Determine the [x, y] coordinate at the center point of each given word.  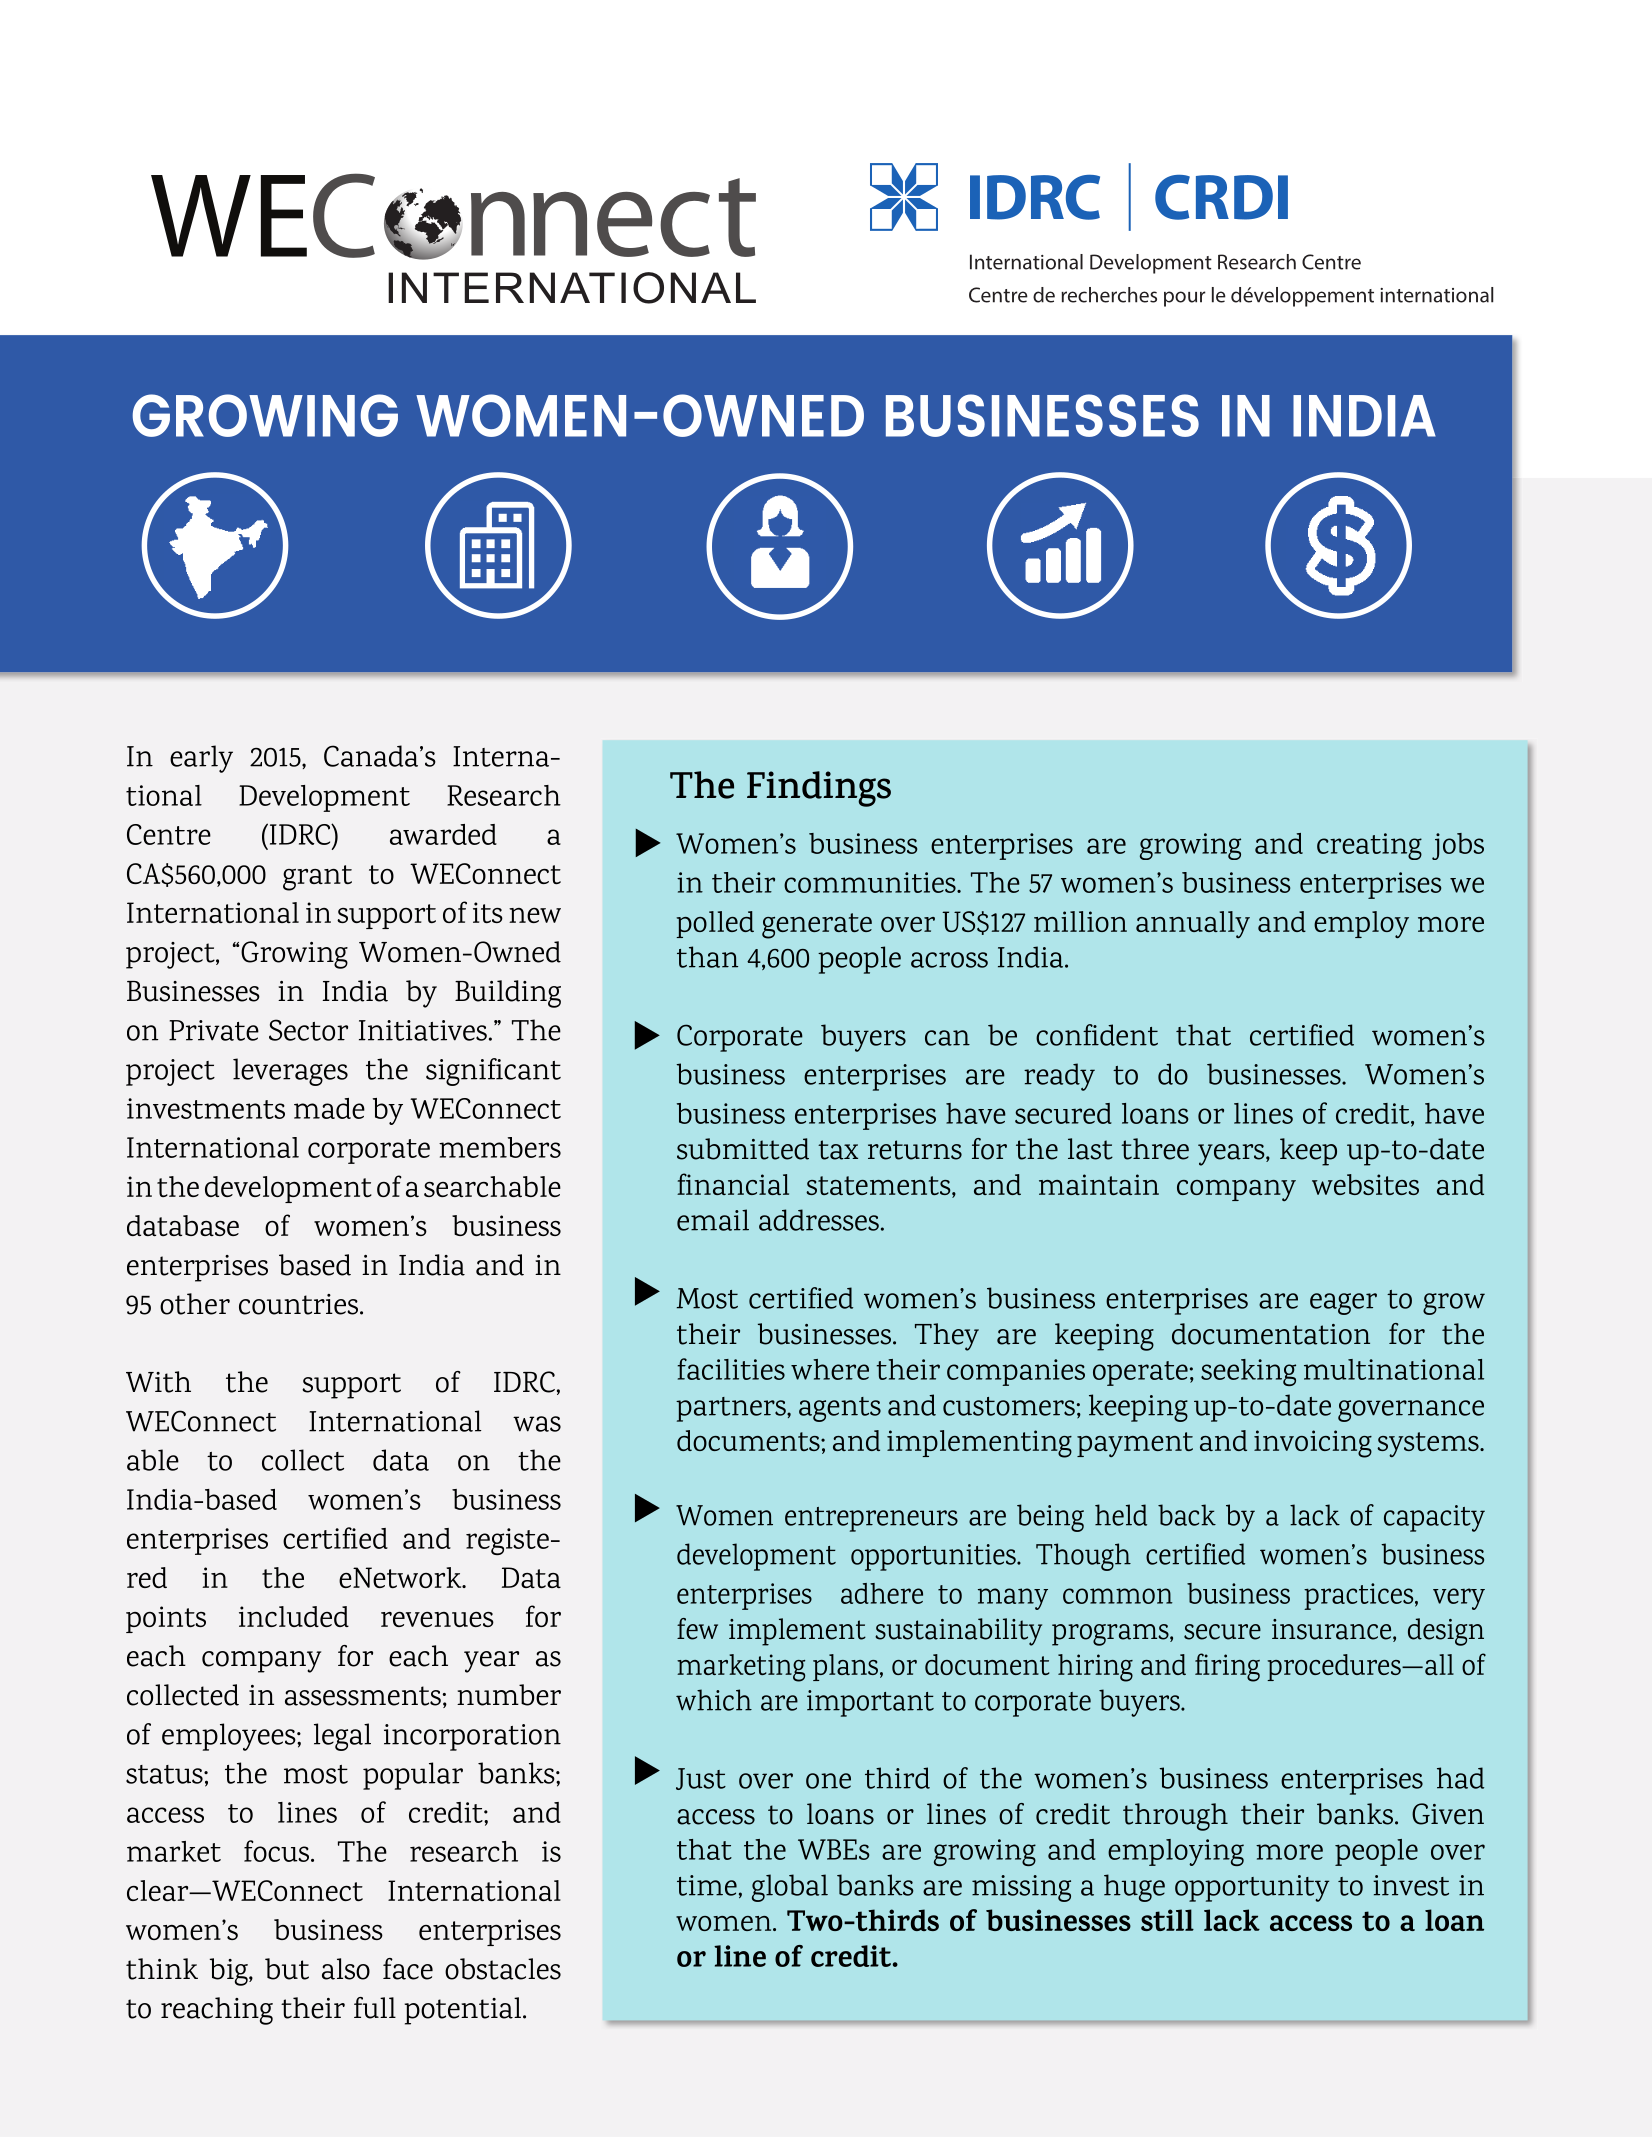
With [158, 1382]
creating [1369, 846]
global [790, 1888]
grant [317, 878]
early [201, 759]
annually [1193, 924]
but [287, 1969]
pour [1185, 299]
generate [817, 926]
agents [840, 1409]
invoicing [1313, 1444]
